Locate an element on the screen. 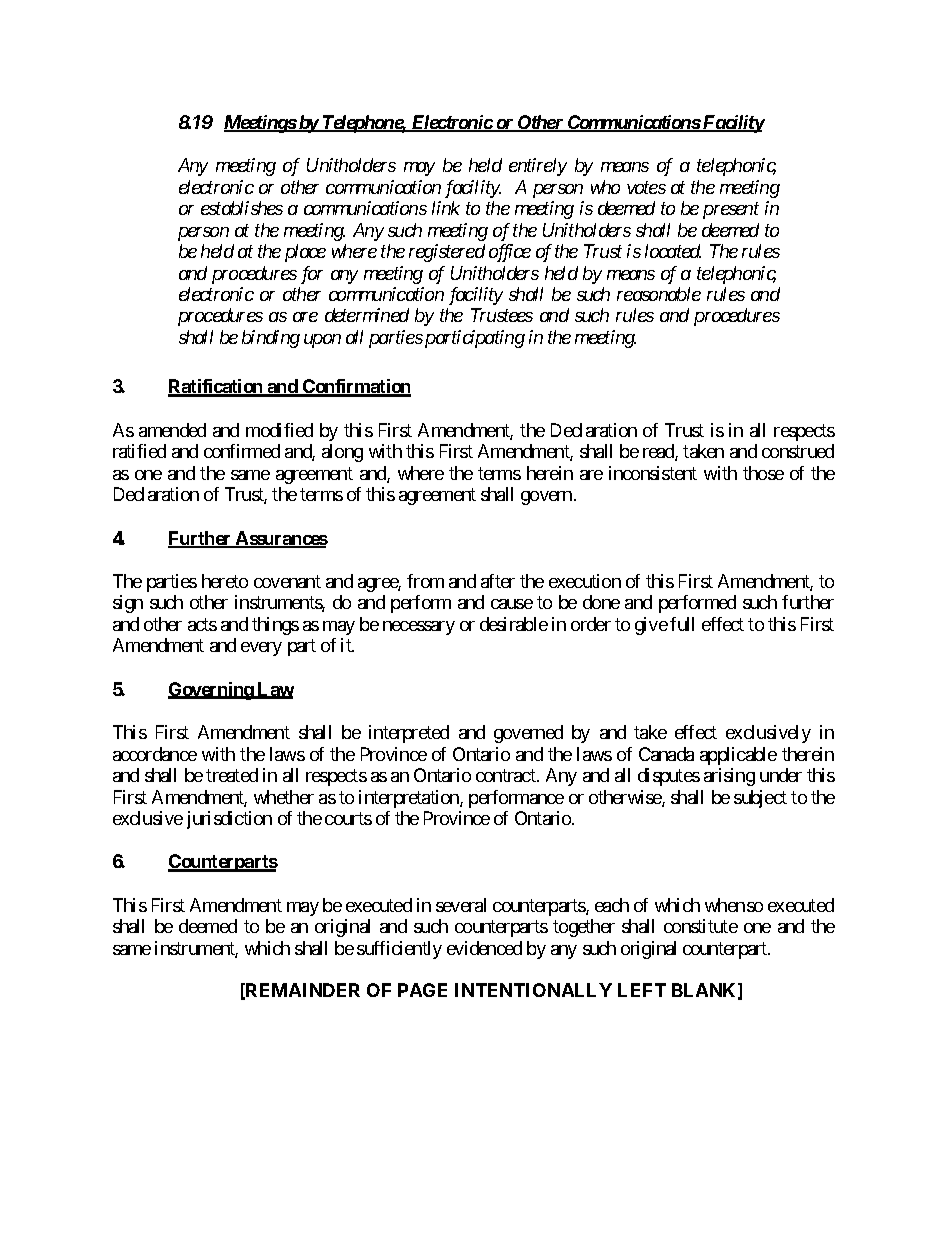  give is located at coordinates (651, 626).
